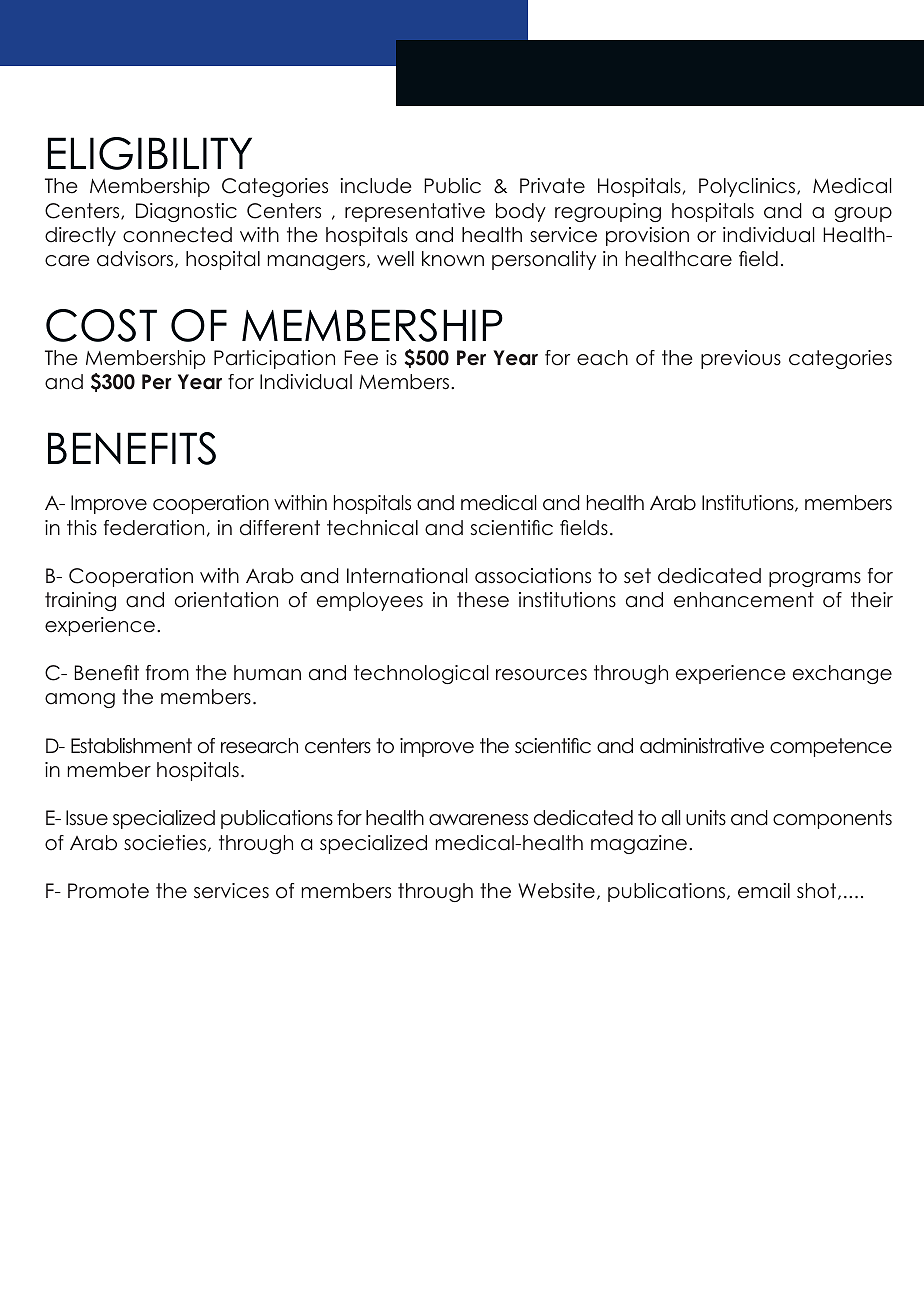 The width and height of the screenshot is (924, 1308). I want to click on ELIGIBILITY, so click(150, 153).
